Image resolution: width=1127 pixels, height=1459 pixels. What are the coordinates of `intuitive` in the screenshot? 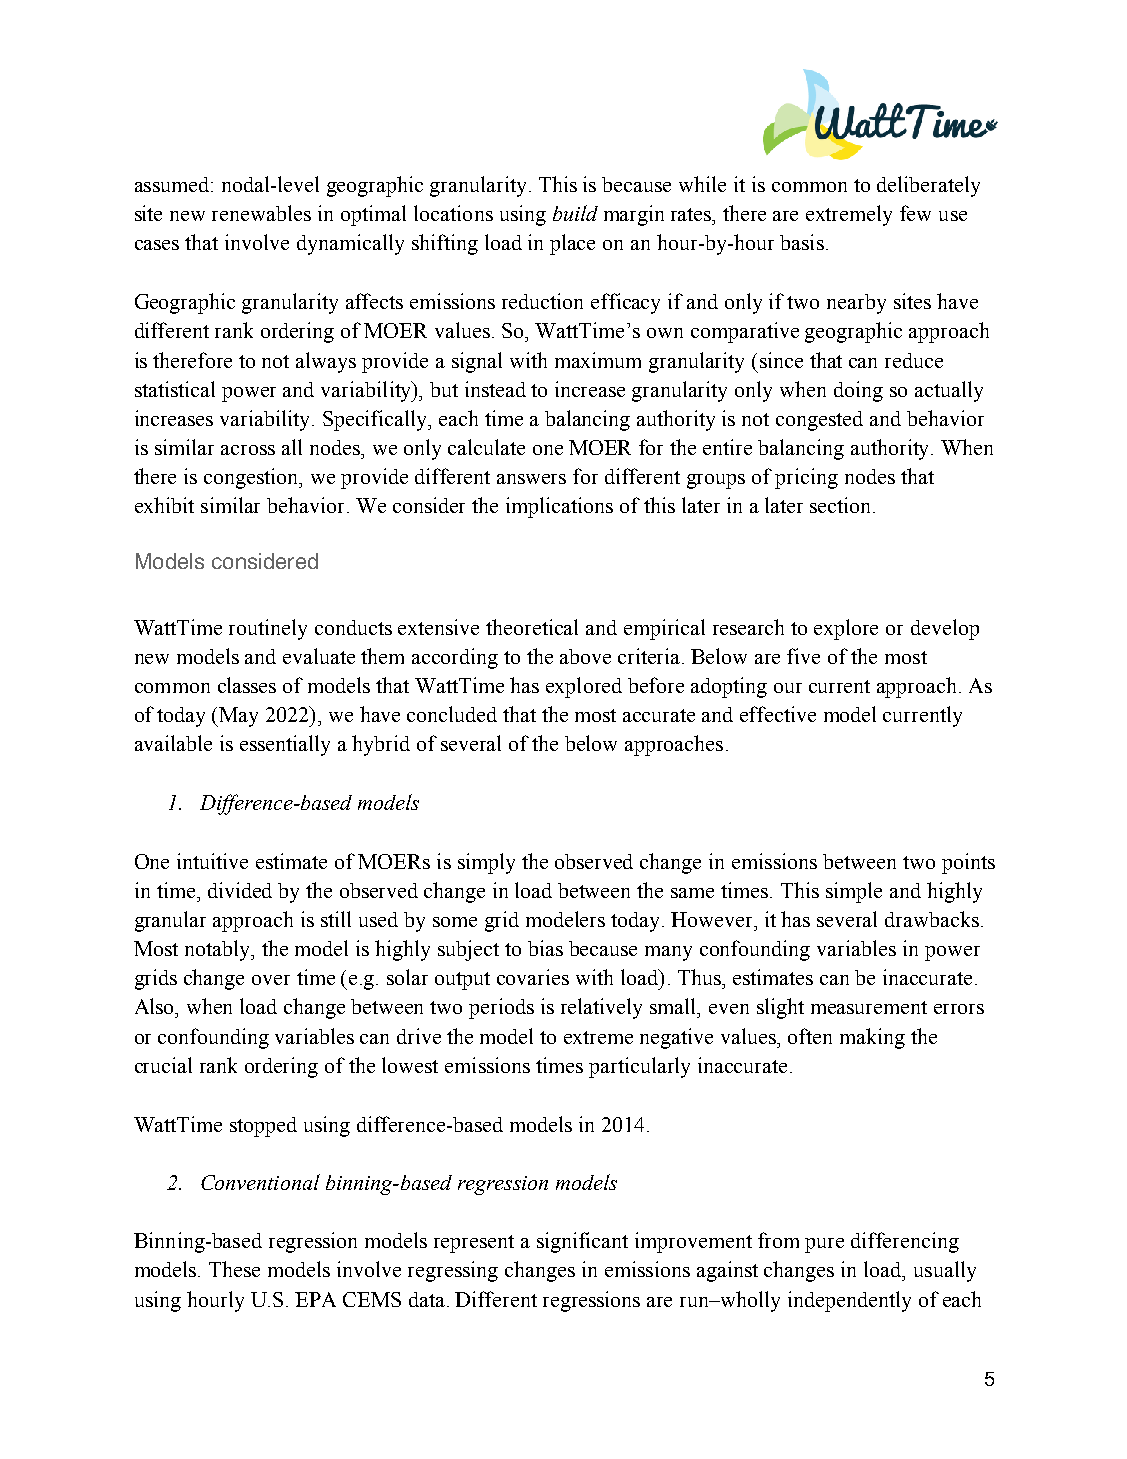 It's located at (212, 861).
